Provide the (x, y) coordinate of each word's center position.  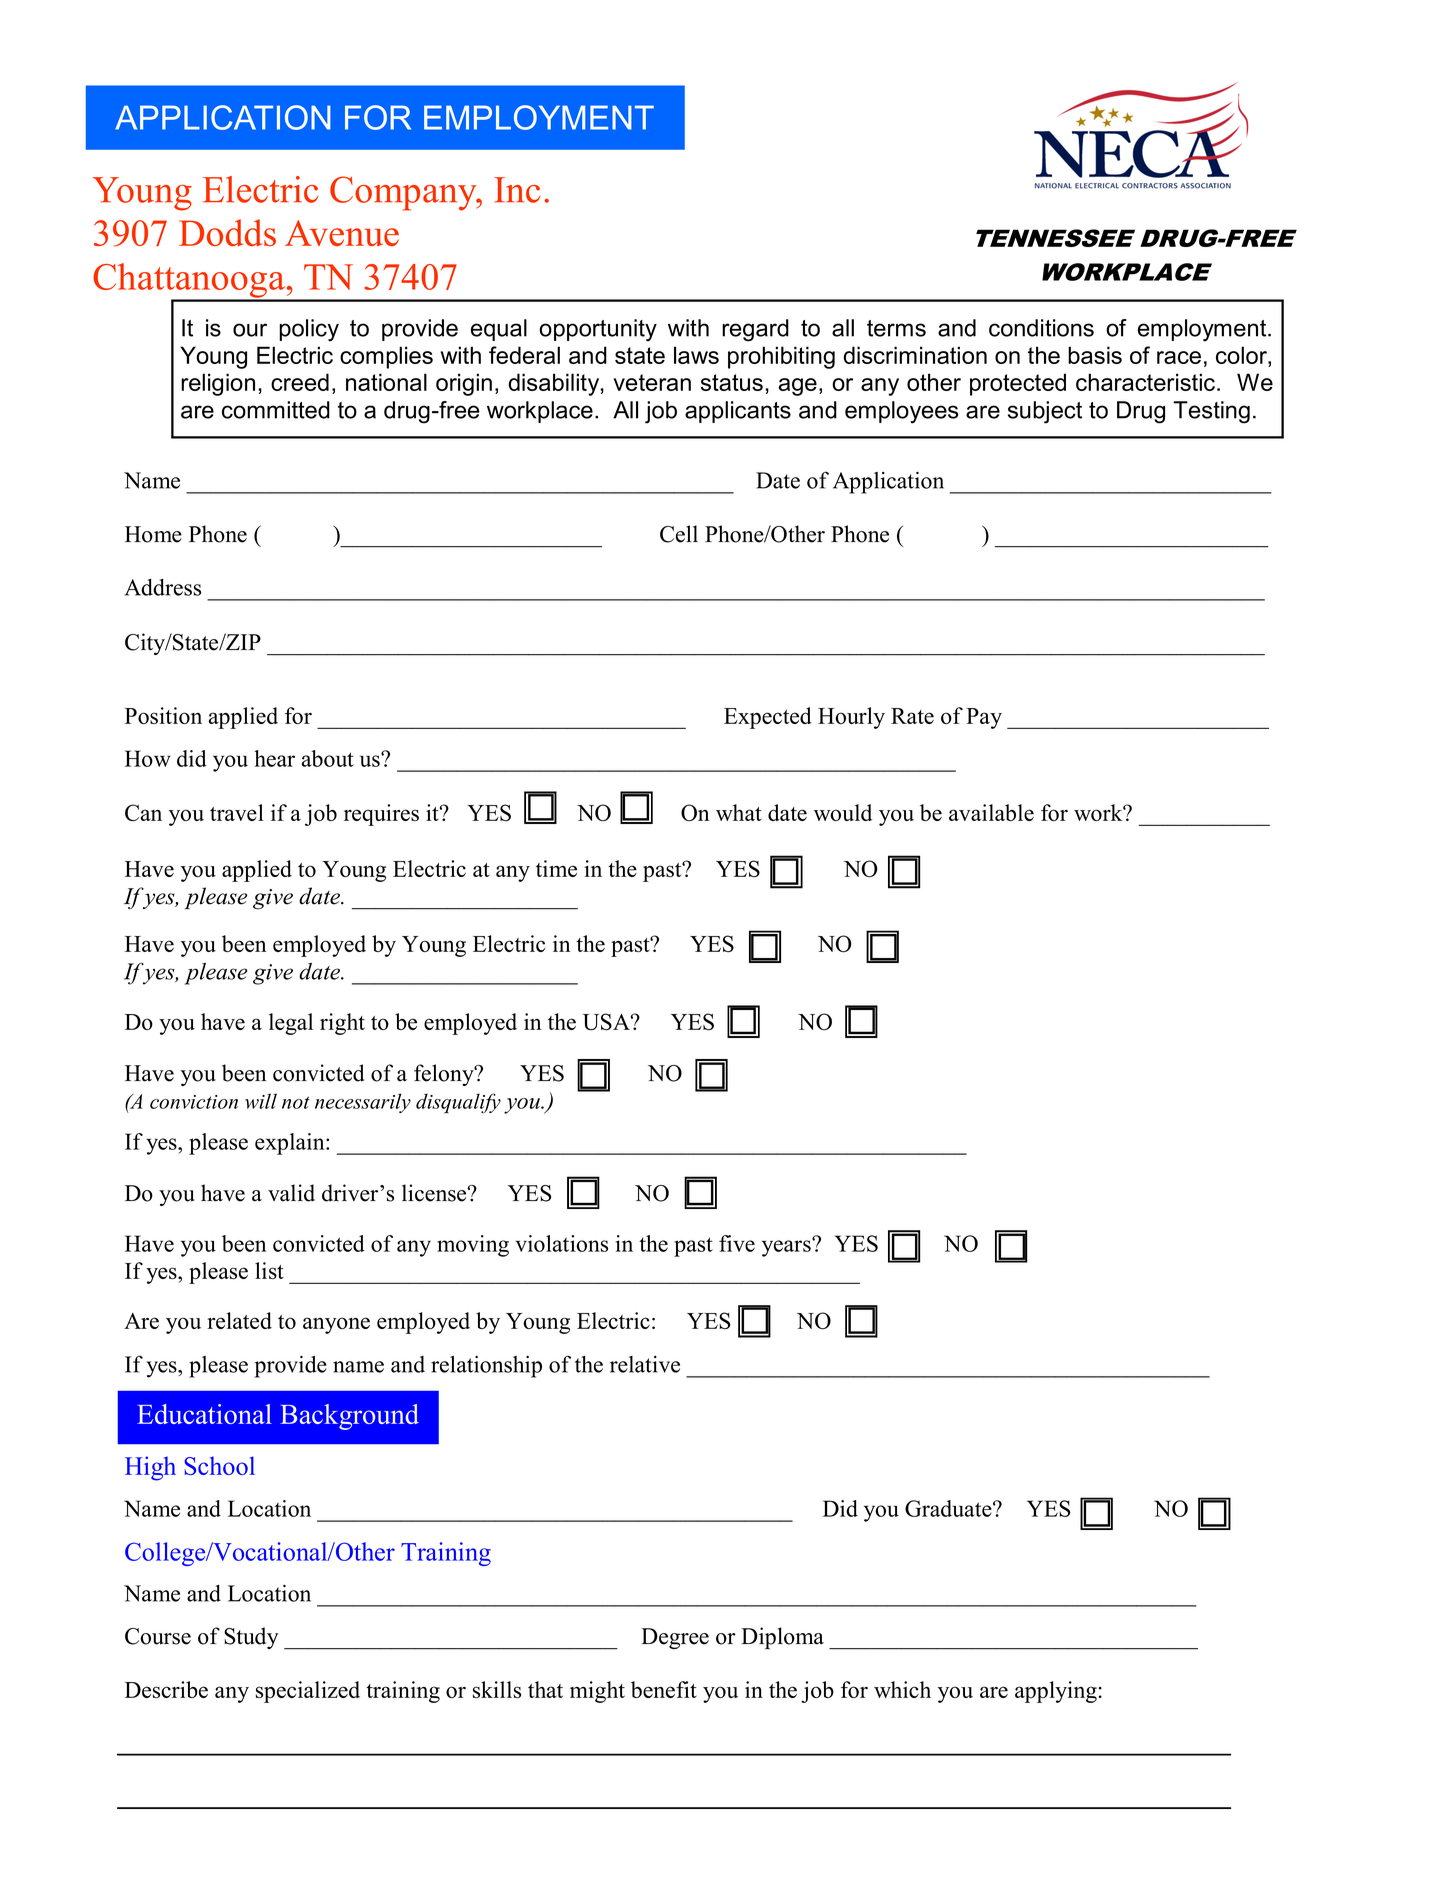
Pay (984, 718)
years (787, 1247)
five (737, 1243)
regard (755, 330)
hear (274, 758)
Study (251, 1638)
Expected (768, 718)
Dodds (227, 232)
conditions (1041, 328)
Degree (675, 1638)
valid (291, 1193)
